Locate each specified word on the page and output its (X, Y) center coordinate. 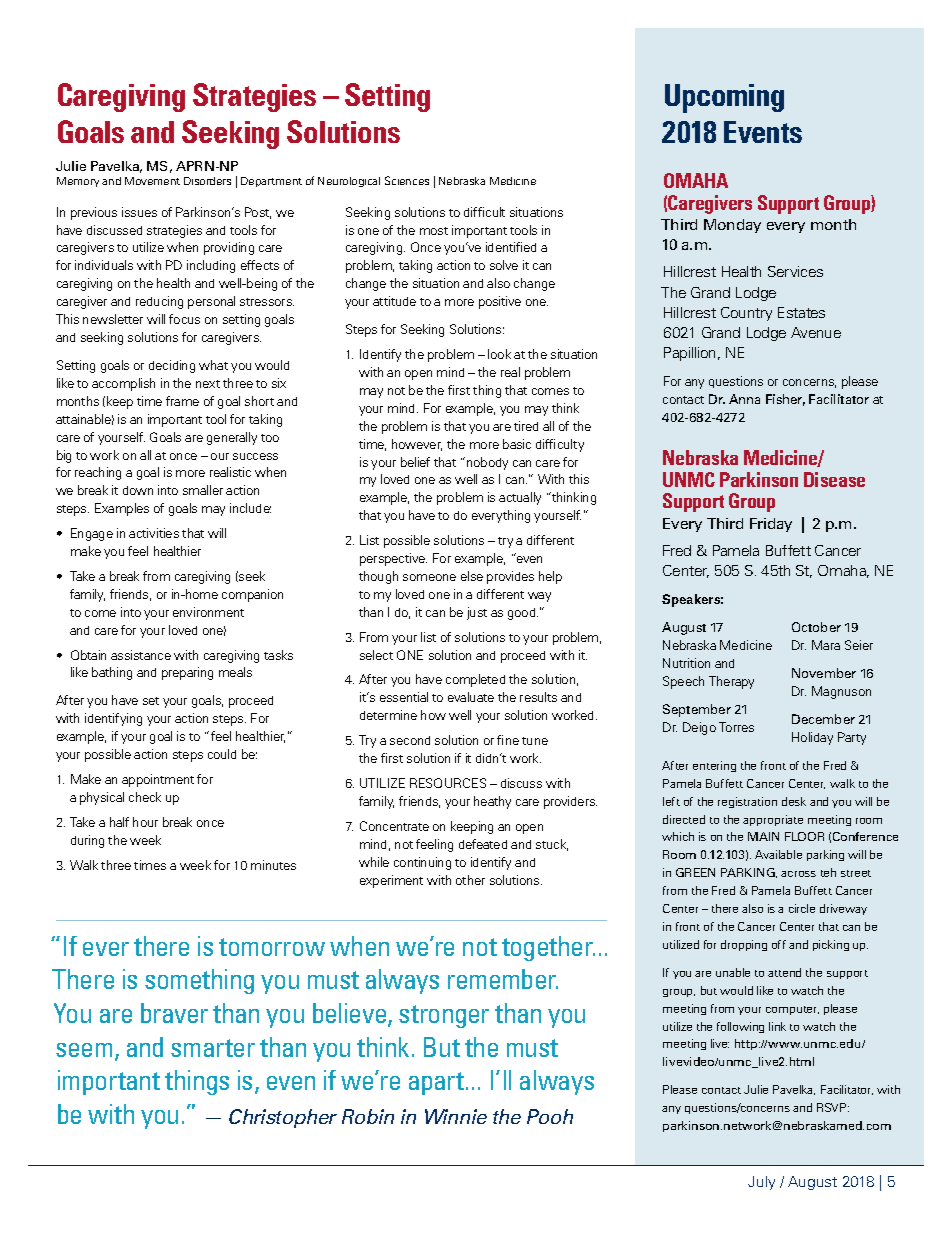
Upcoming (724, 98)
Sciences (407, 180)
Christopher (283, 1118)
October (816, 627)
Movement (152, 181)
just (477, 613)
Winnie (456, 1116)
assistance (141, 655)
